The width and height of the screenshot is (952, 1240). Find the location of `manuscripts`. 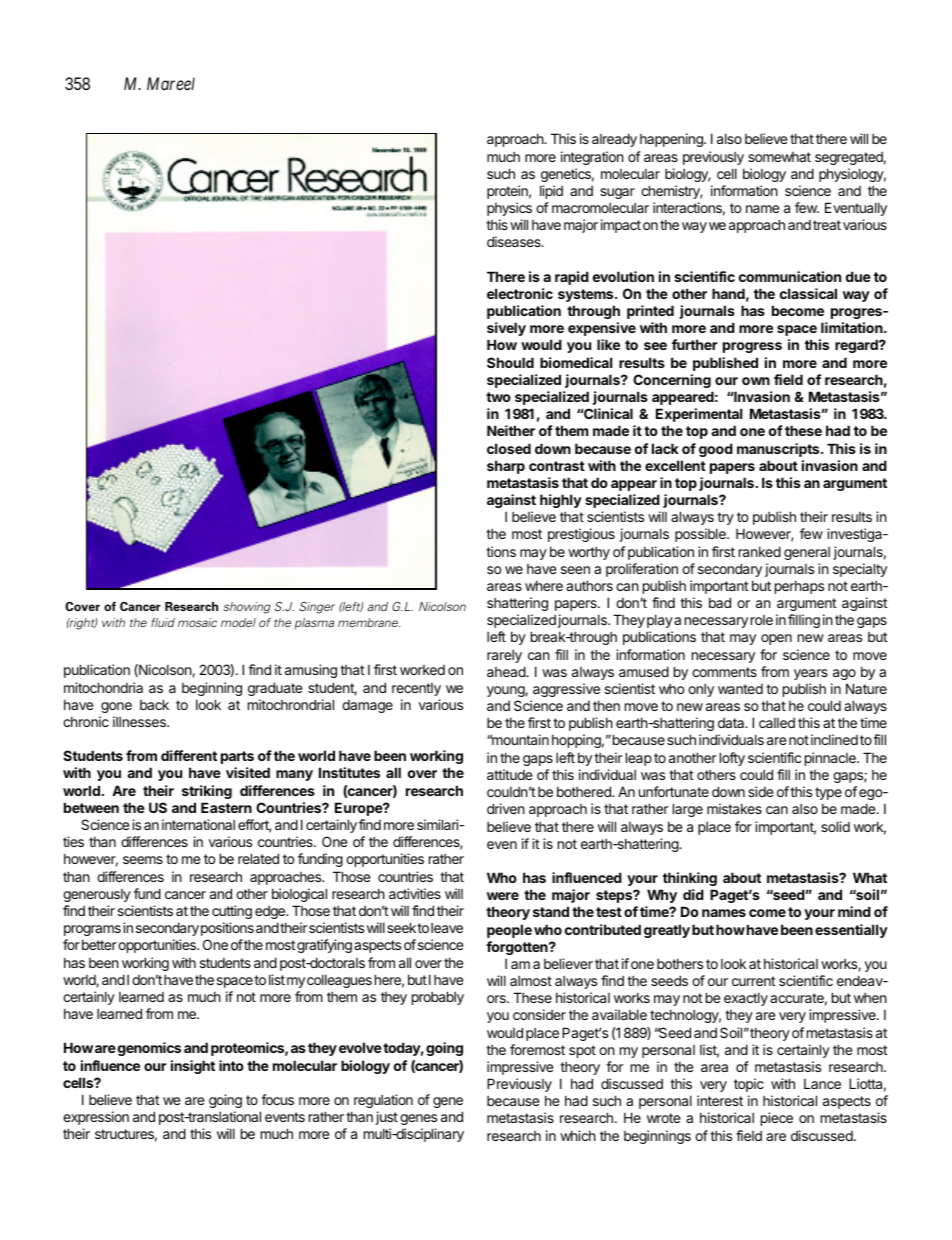

manuscripts is located at coordinates (779, 450).
